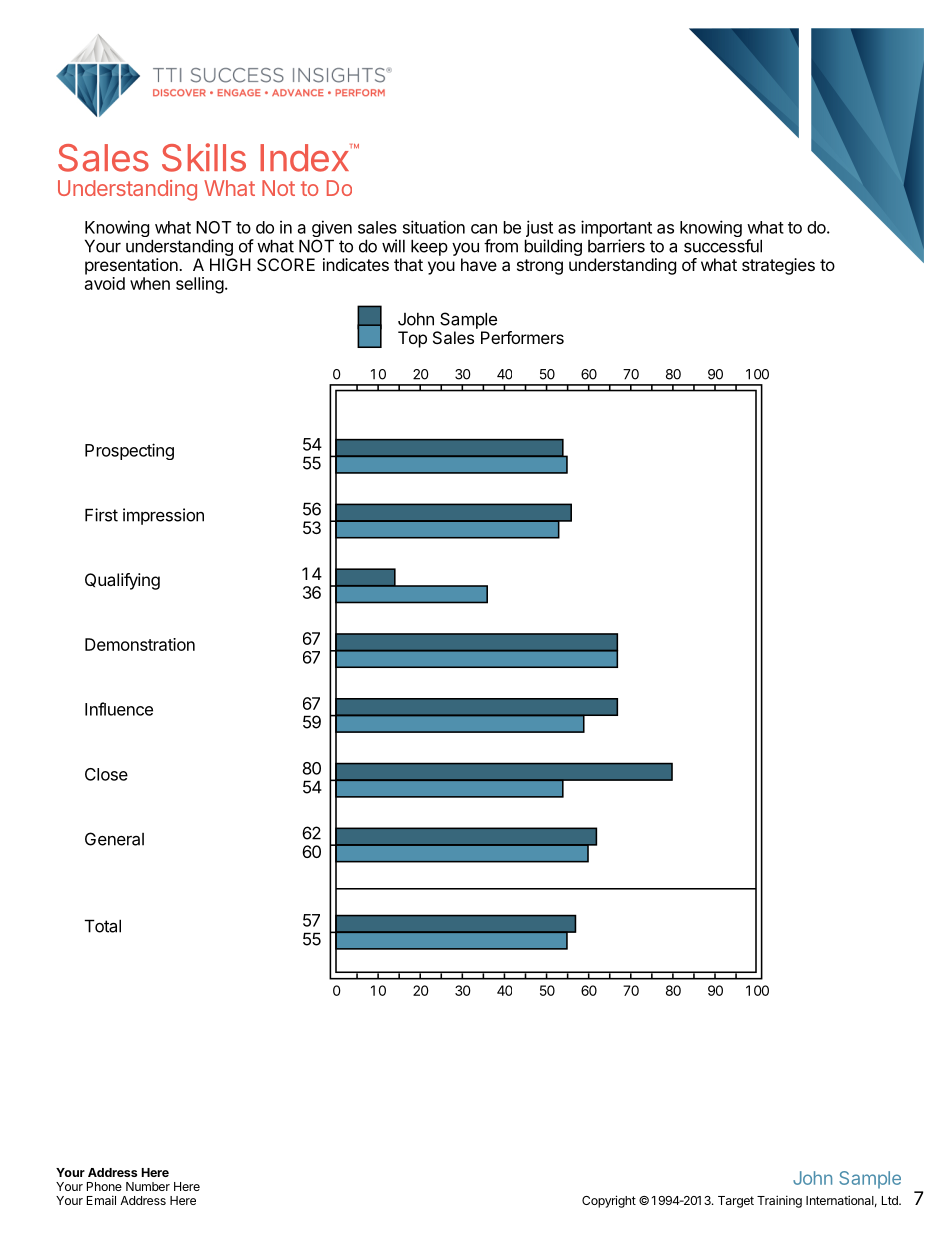  I want to click on Total, so click(103, 926).
